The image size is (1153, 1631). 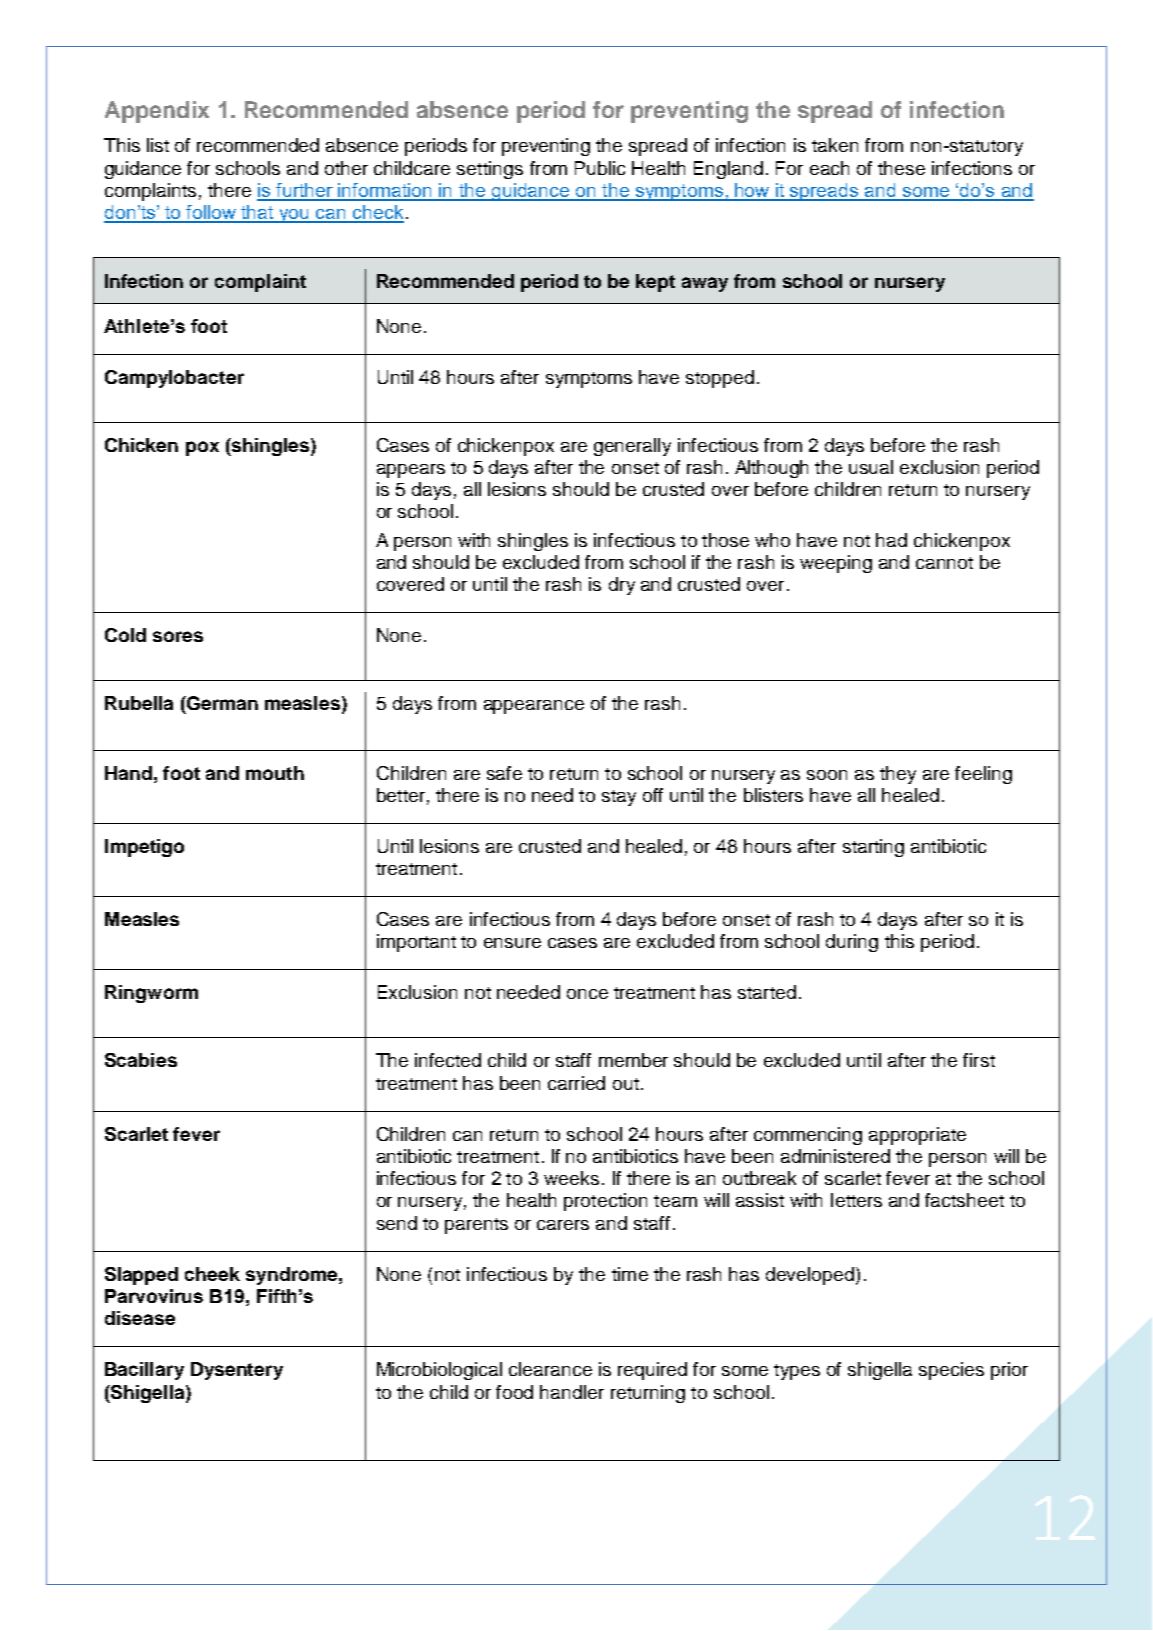 What do you see at coordinates (141, 1060) in the screenshot?
I see `Scabies` at bounding box center [141, 1060].
